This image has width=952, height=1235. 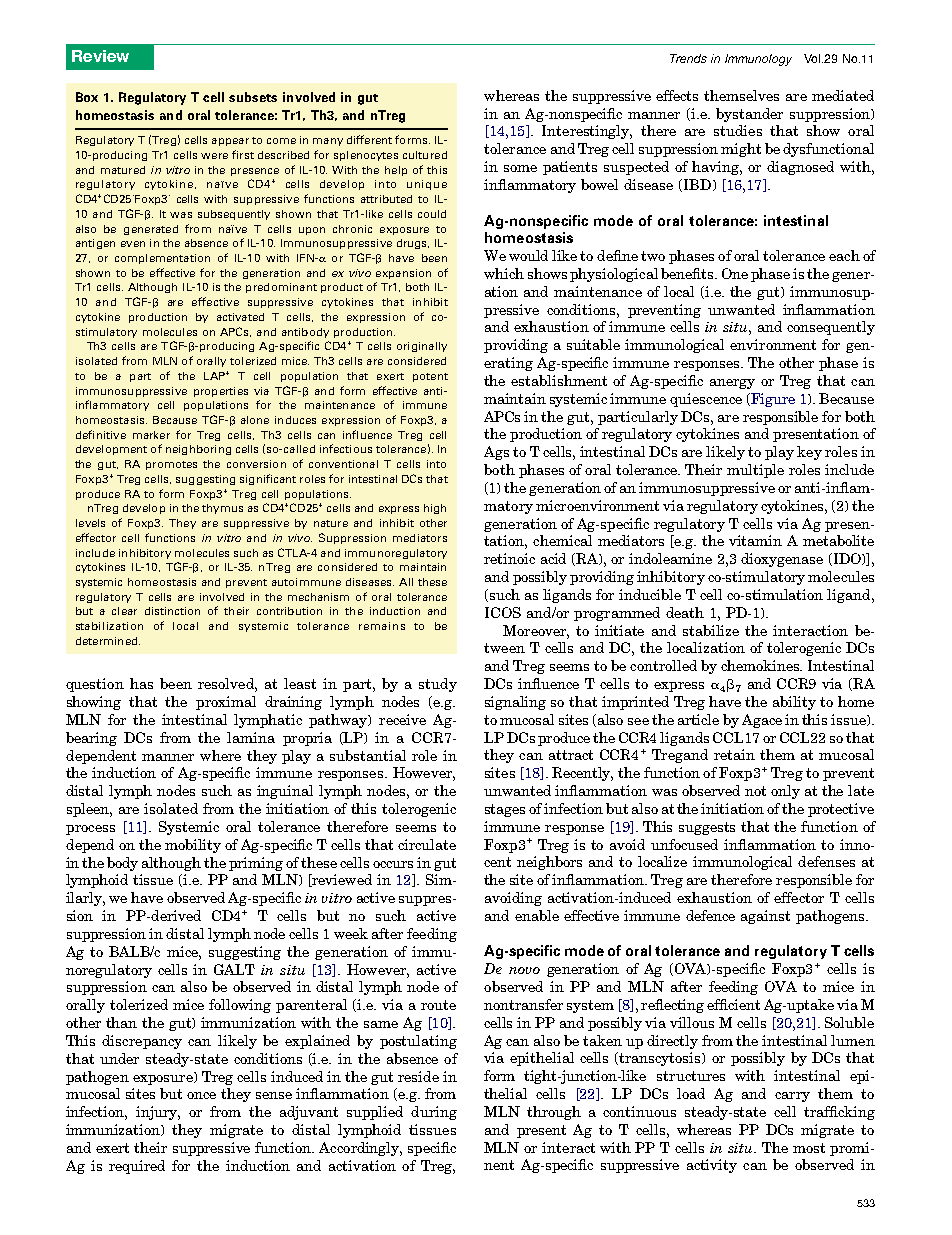 I want to click on during, so click(x=434, y=1113).
